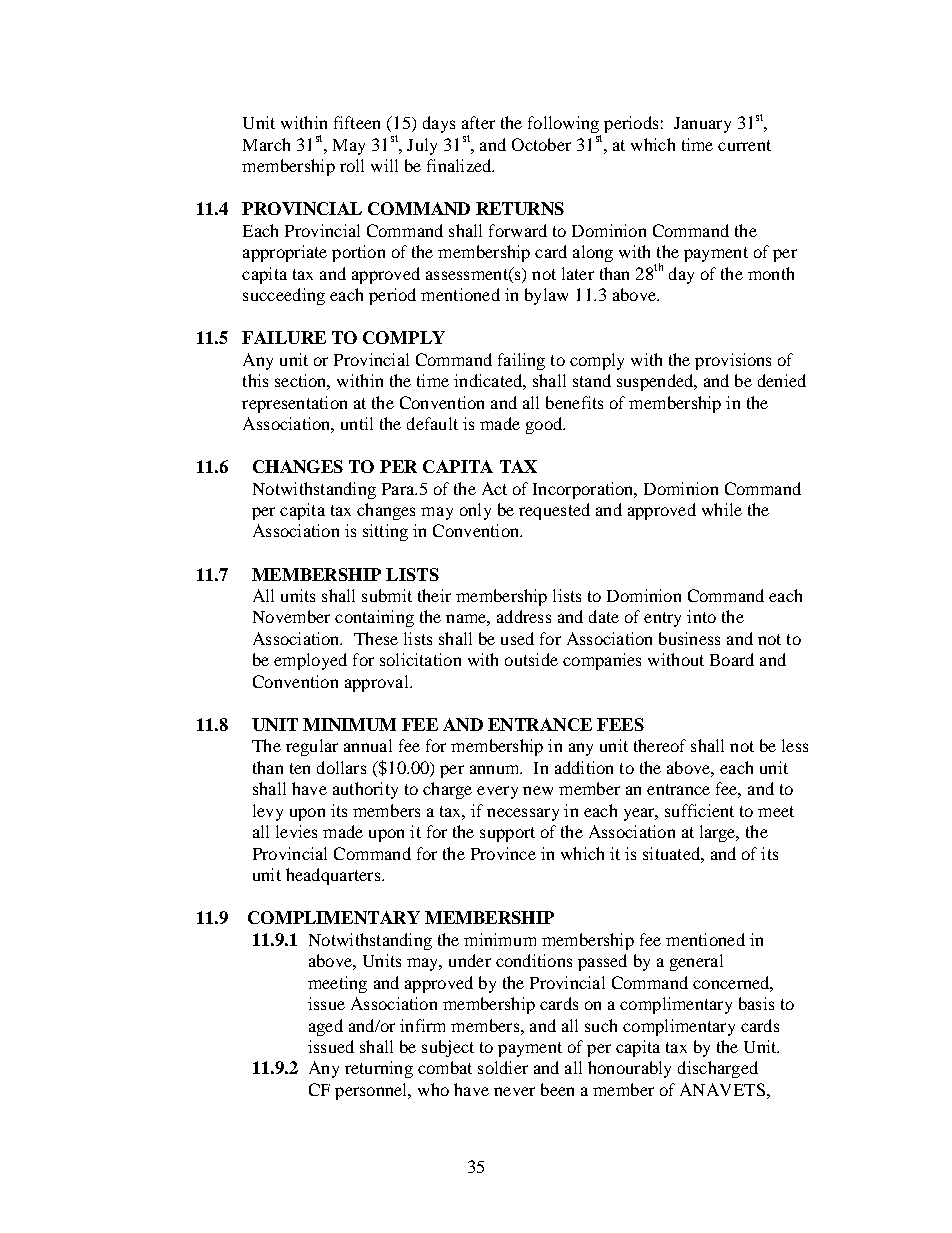  What do you see at coordinates (733, 361) in the screenshot?
I see `provisions` at bounding box center [733, 361].
